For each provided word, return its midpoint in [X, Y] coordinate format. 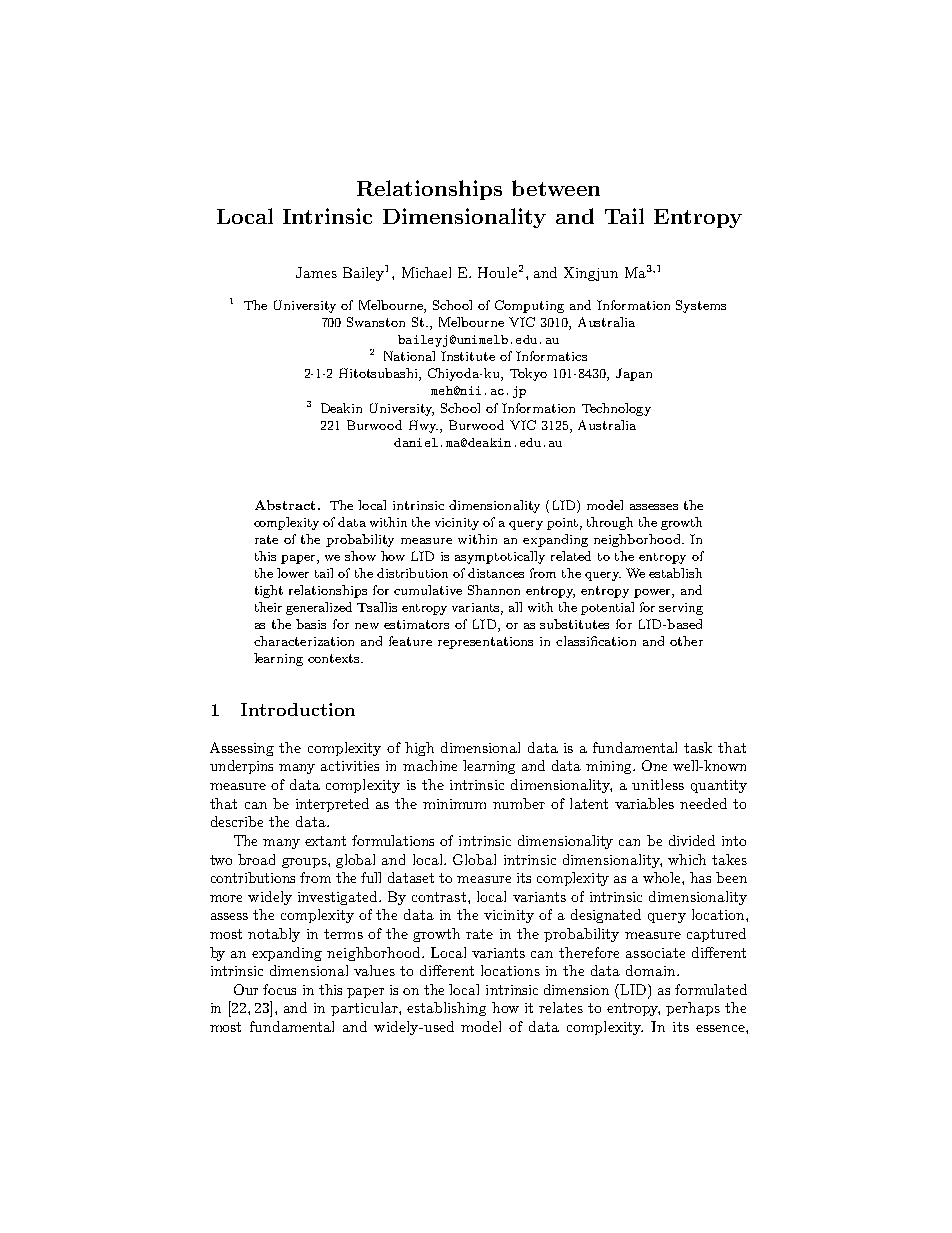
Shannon [494, 590]
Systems [701, 306]
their [268, 607]
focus [279, 989]
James [316, 272]
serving [681, 609]
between [556, 188]
